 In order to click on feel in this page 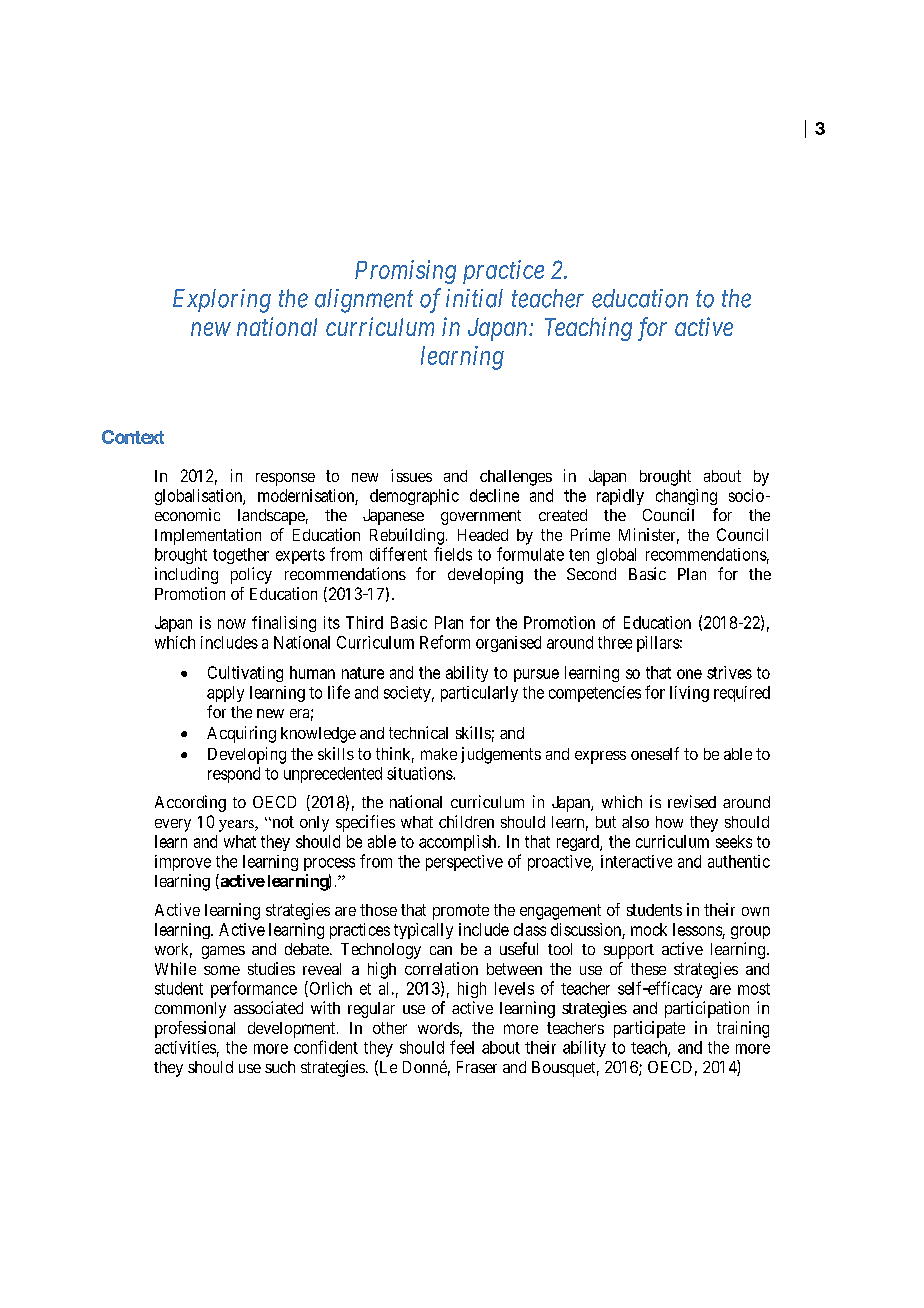, I will do `click(462, 1047)`.
